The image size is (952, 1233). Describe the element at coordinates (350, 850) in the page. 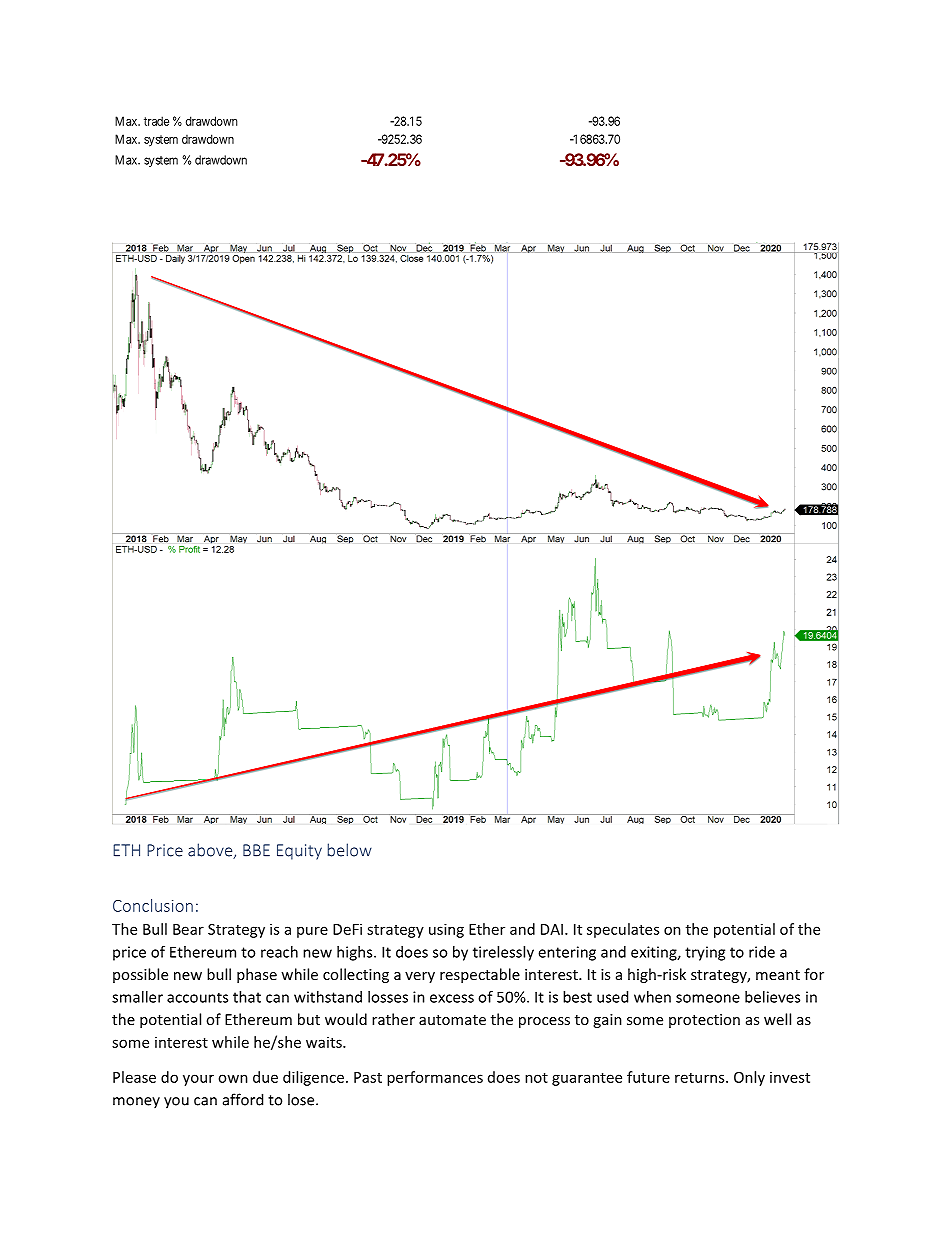

I see `below` at that location.
